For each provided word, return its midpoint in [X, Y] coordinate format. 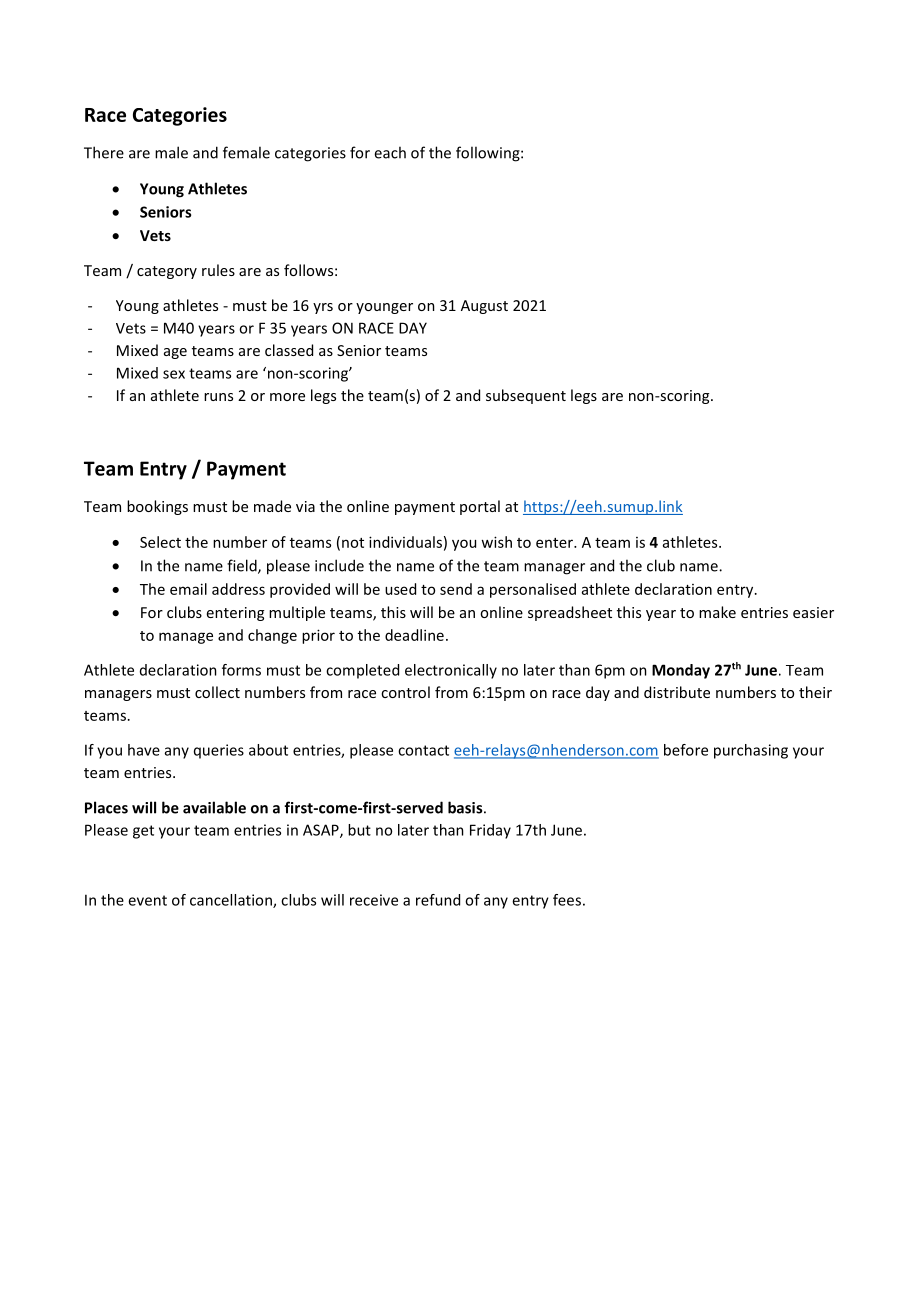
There [104, 152]
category [167, 272]
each [390, 152]
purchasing [751, 751]
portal [480, 507]
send [456, 589]
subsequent [526, 396]
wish [496, 542]
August [484, 307]
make [717, 612]
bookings [157, 507]
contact [423, 750]
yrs [323, 308]
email [188, 589]
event [147, 900]
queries [219, 751]
